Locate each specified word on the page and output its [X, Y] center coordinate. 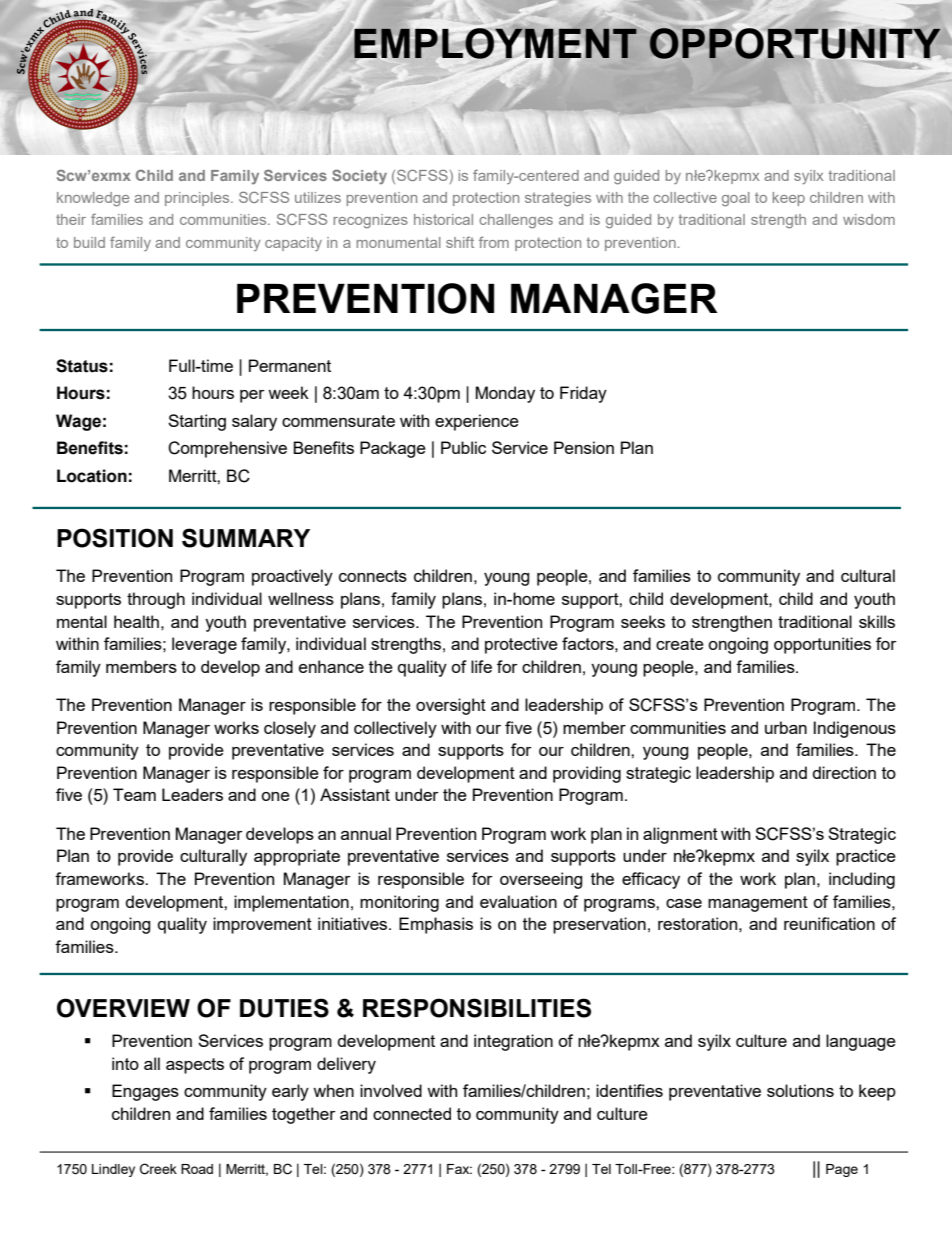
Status [82, 366]
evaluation [518, 901]
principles [198, 199]
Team [134, 794]
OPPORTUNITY [795, 43]
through [156, 600]
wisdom [869, 219]
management [758, 904]
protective [521, 645]
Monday [505, 394]
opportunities [822, 645]
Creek [158, 1169]
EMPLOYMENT [495, 43]
